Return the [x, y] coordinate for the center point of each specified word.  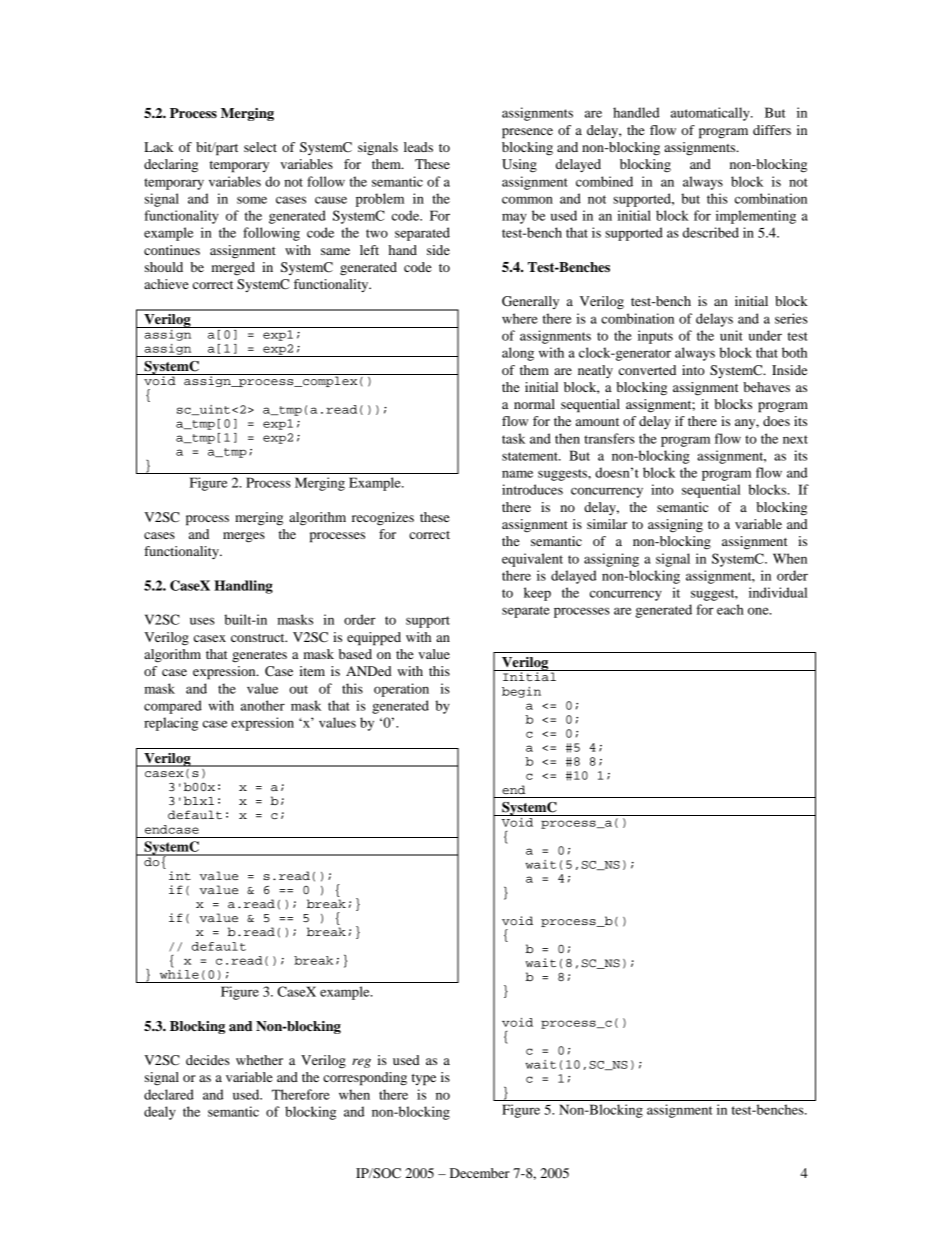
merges [244, 537]
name [517, 474]
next [795, 439]
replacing [171, 724]
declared [169, 1094]
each [730, 609]
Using [519, 166]
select [260, 147]
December [480, 1173]
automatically [711, 114]
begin [521, 692]
